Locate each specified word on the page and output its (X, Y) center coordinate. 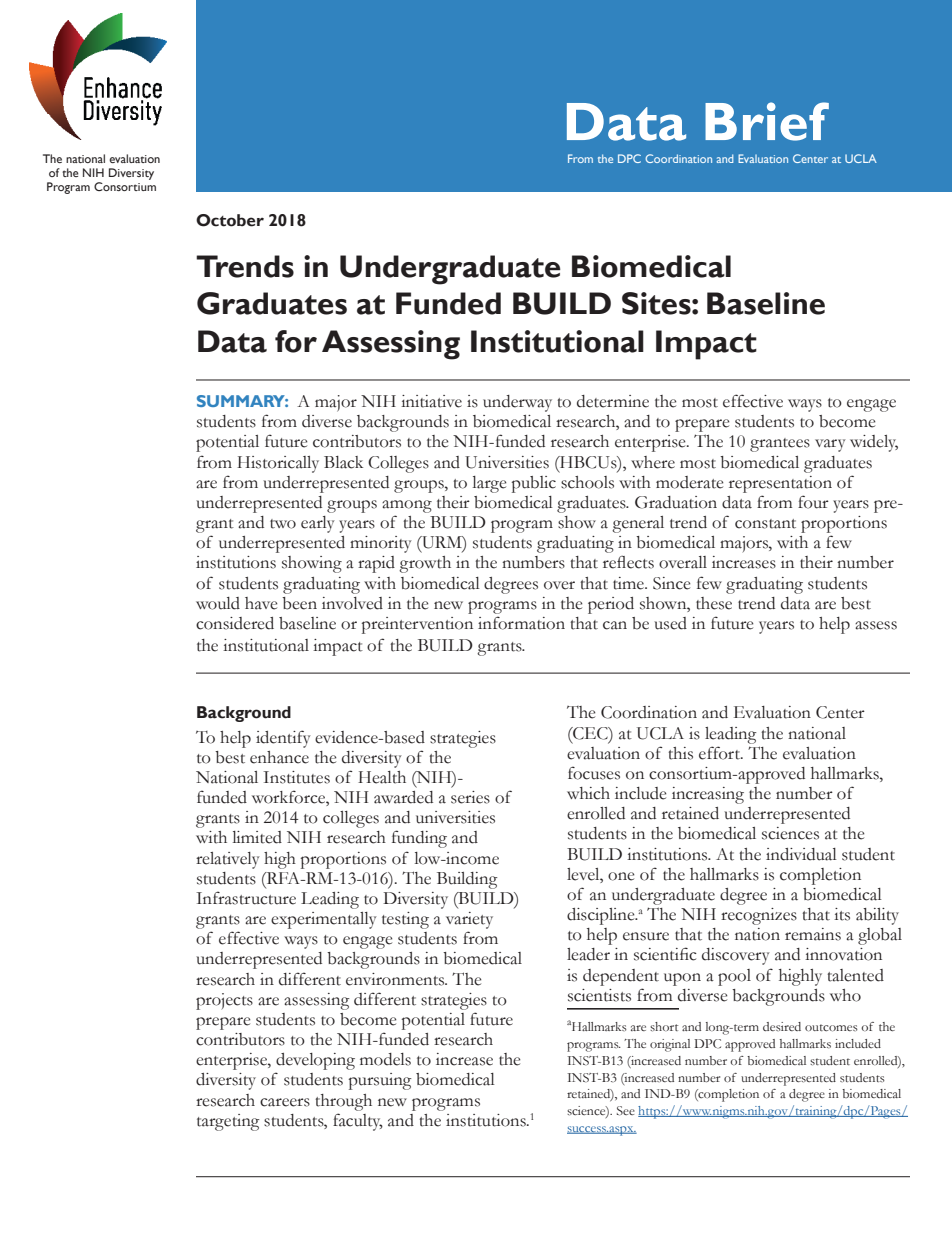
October (230, 220)
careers (285, 1102)
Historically (278, 464)
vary (830, 445)
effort (720, 753)
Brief (767, 121)
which (588, 793)
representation (780, 484)
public (534, 484)
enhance (279, 757)
